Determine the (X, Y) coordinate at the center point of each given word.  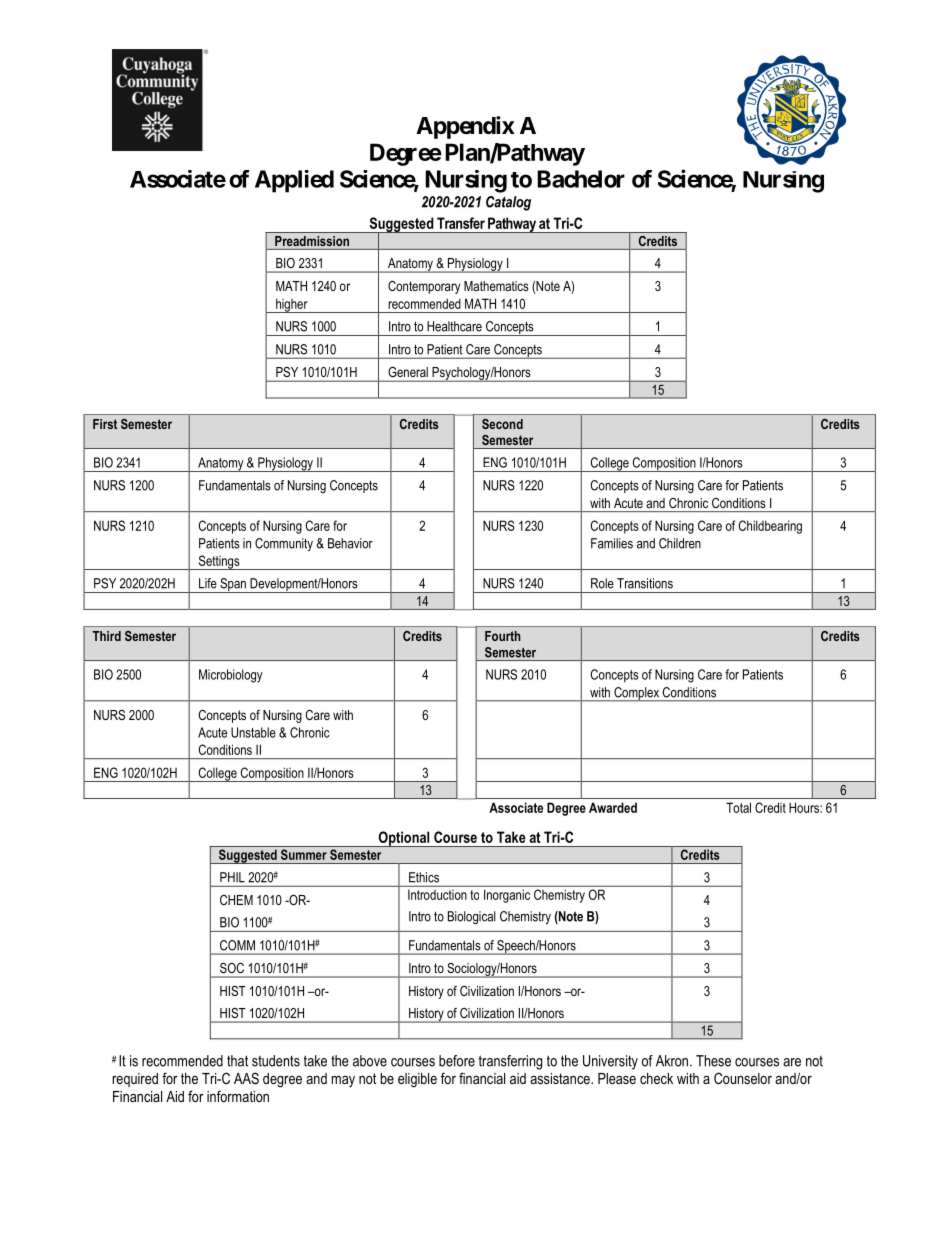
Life (208, 583)
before (457, 1061)
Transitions (645, 583)
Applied (294, 181)
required (135, 1080)
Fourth (503, 636)
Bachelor (581, 179)
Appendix (465, 127)
